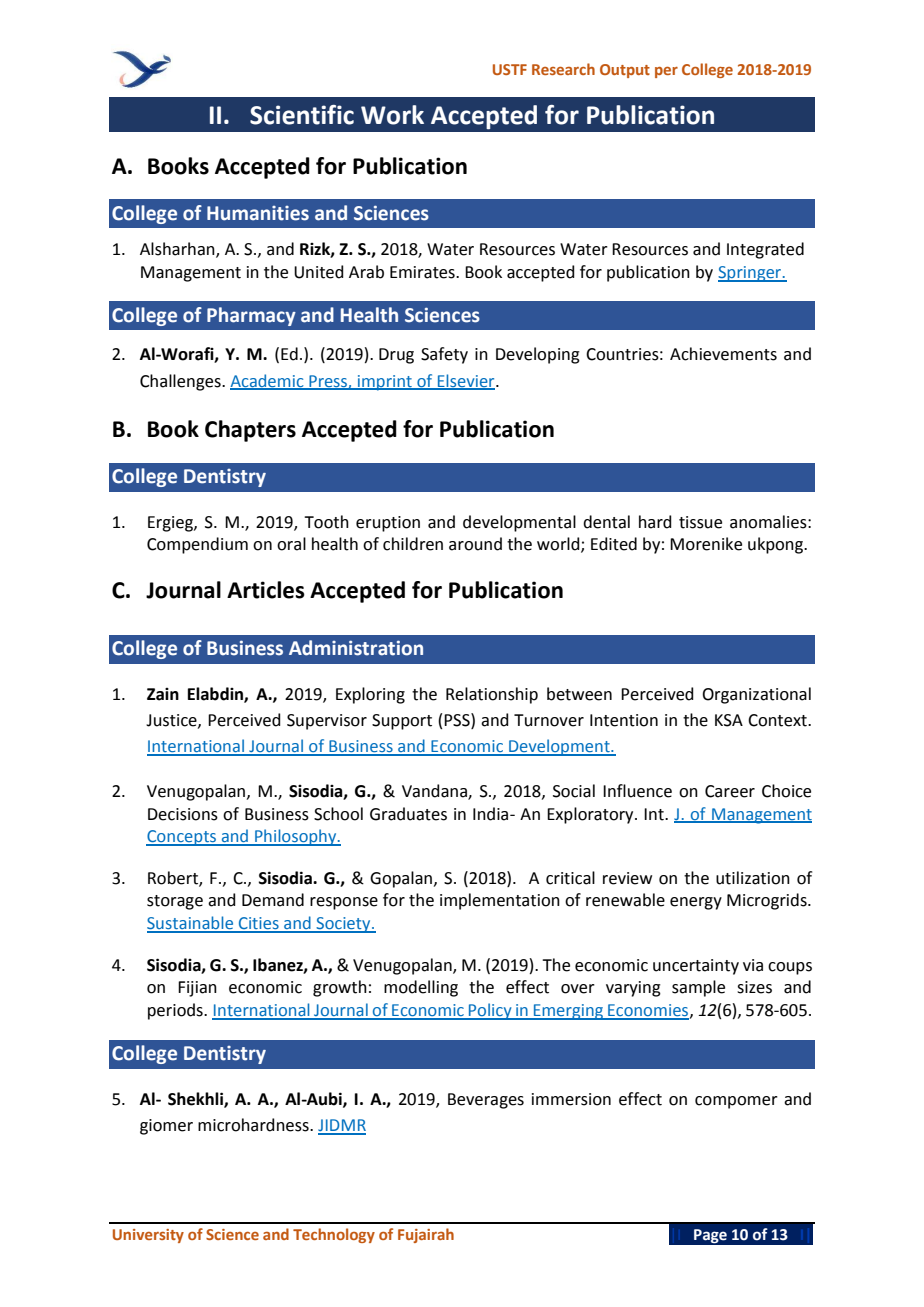  Describe the element at coordinates (625, 71) in the image. I see `Output` at that location.
